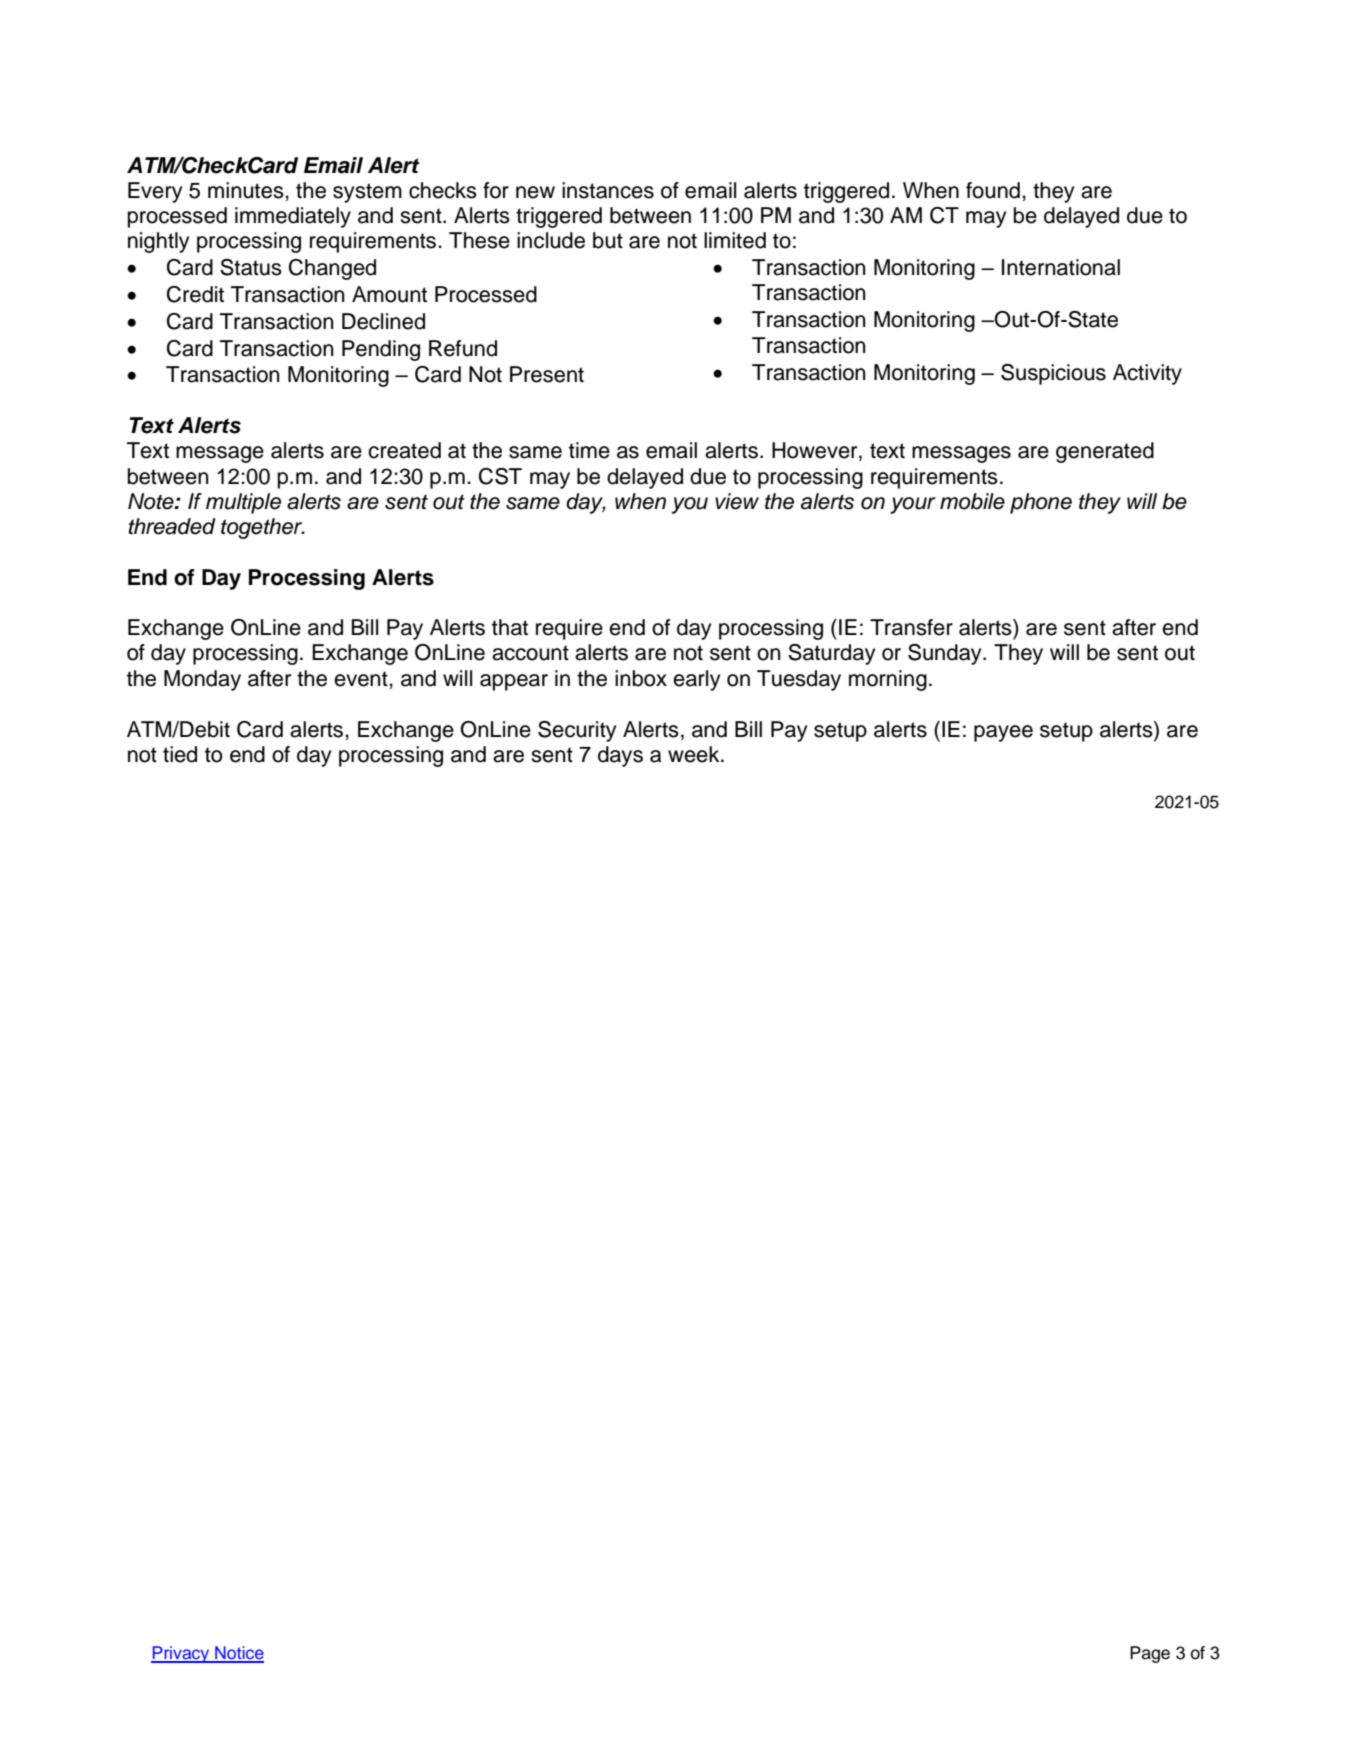  Describe the element at coordinates (293, 217) in the screenshot. I see `immediately` at that location.
